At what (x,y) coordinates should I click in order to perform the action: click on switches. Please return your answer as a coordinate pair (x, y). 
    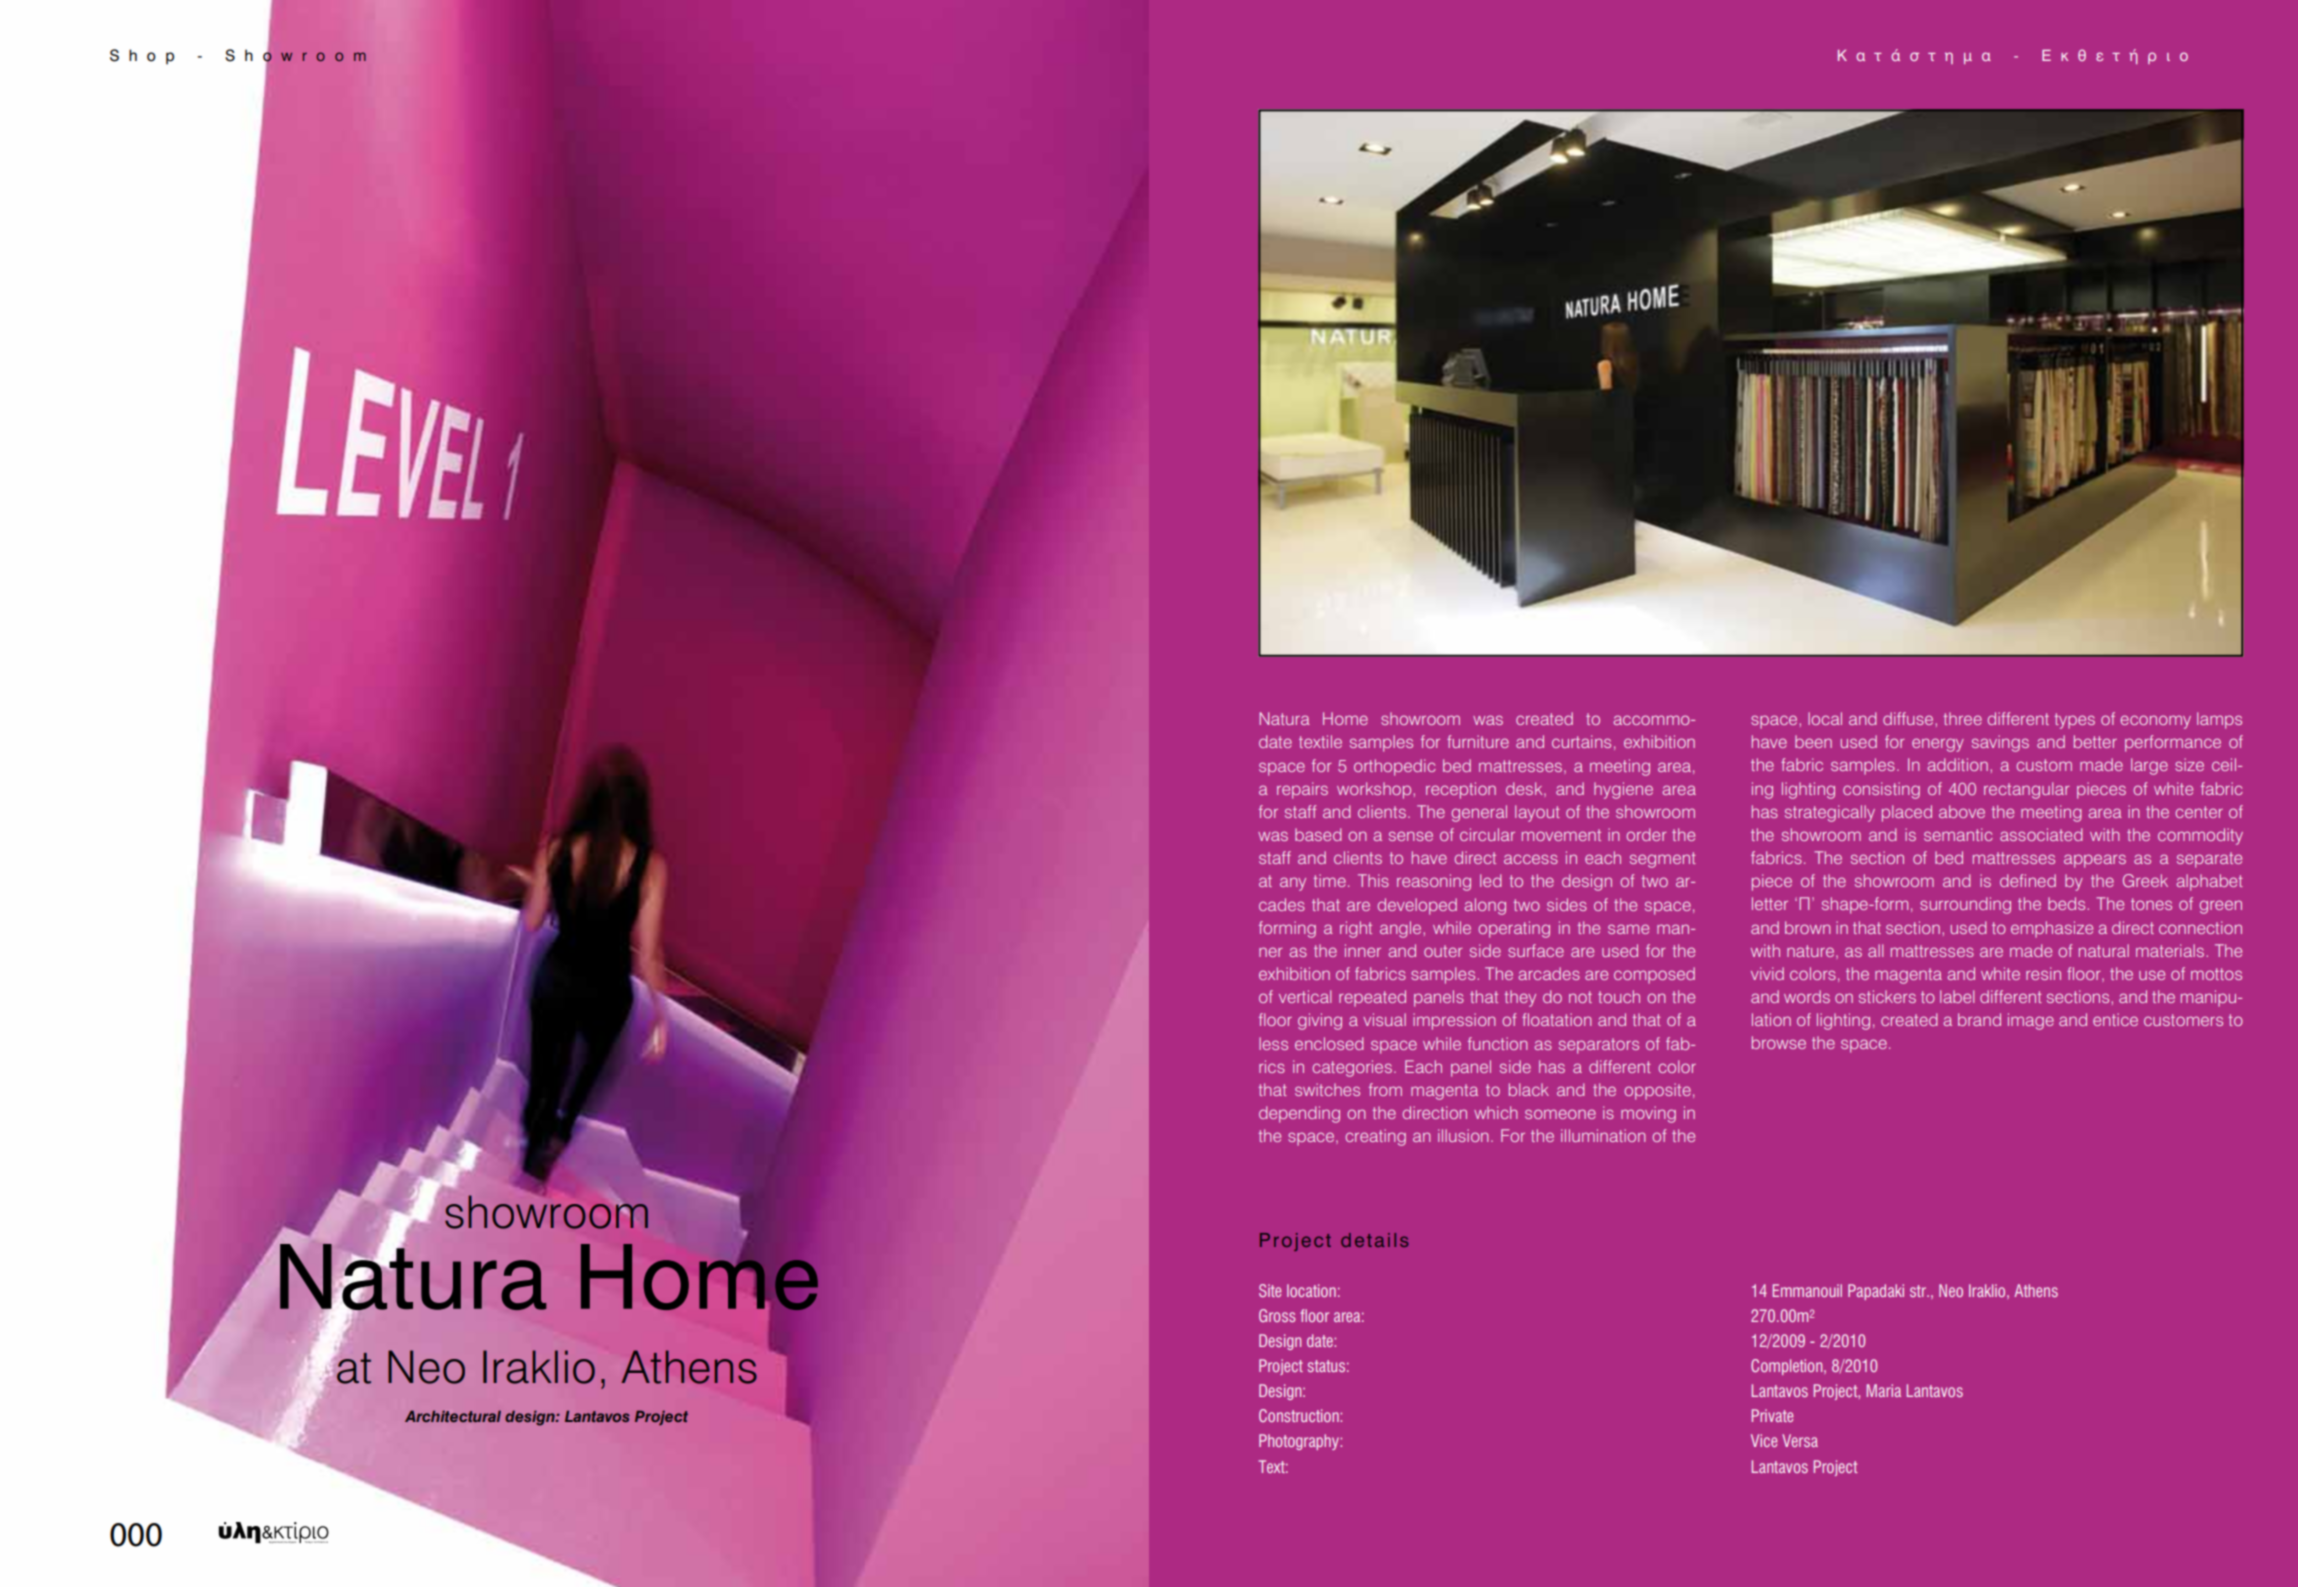
    Looking at the image, I should click on (1327, 1089).
